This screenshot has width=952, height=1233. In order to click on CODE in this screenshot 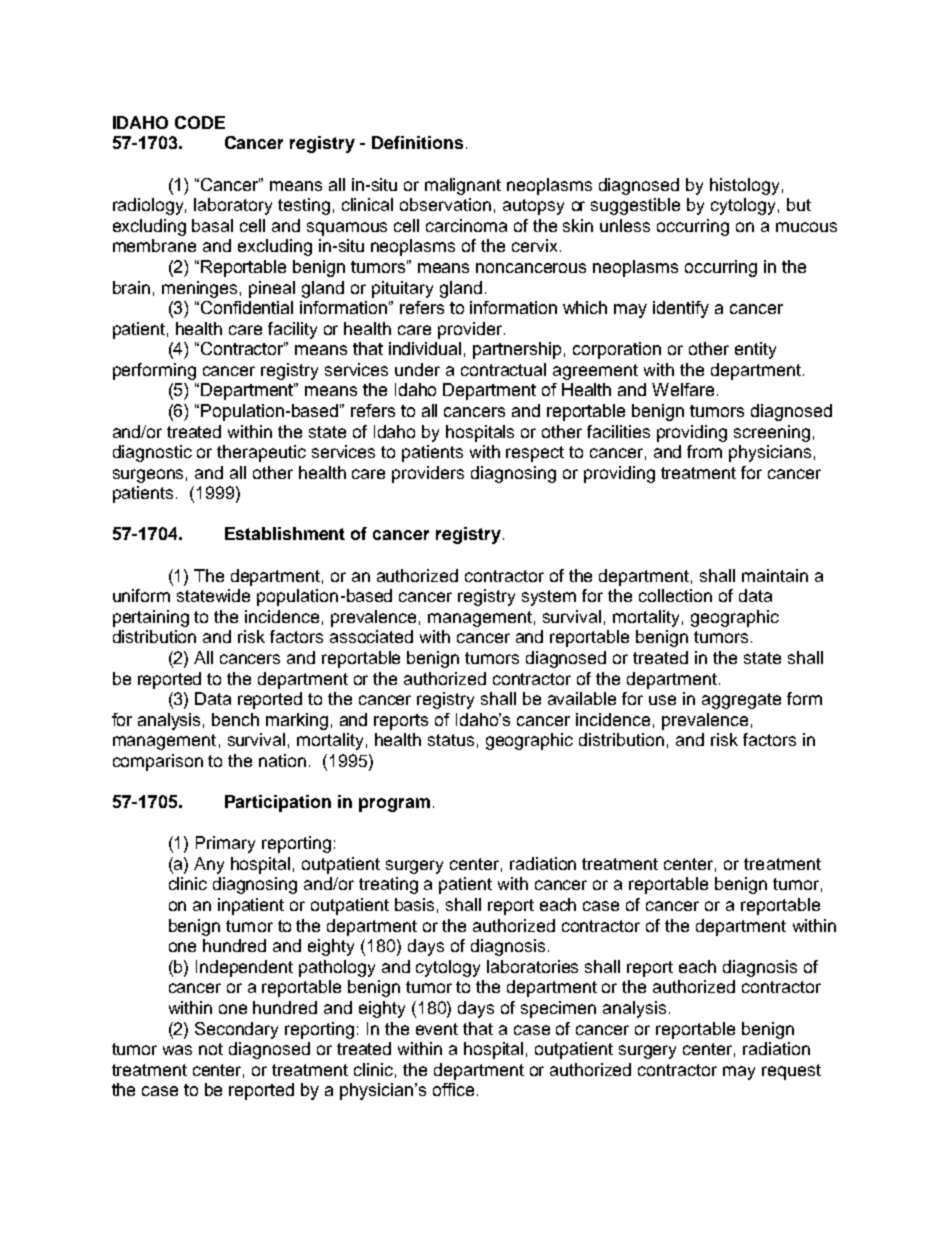, I will do `click(200, 122)`.
